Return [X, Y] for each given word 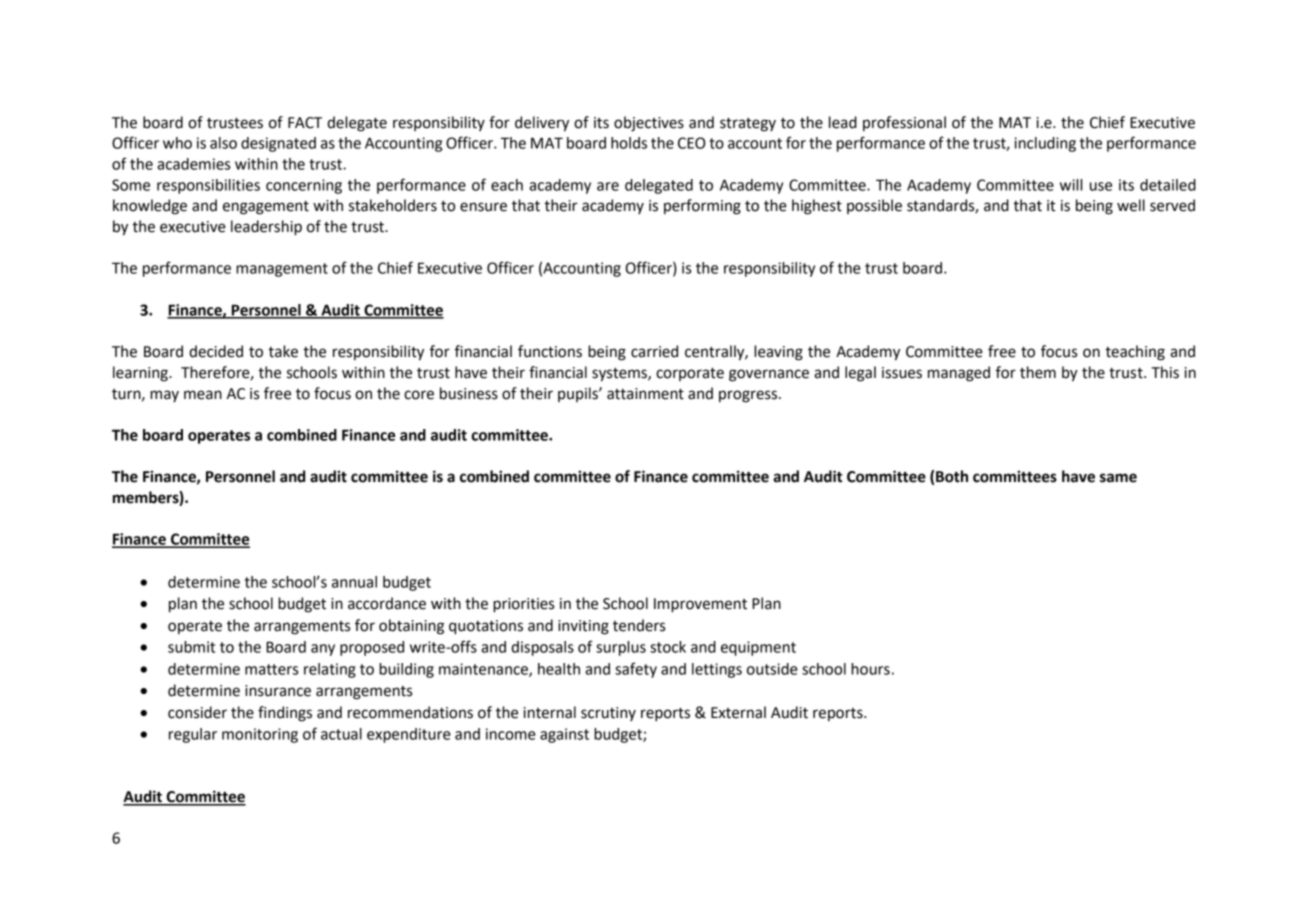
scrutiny [608, 714]
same [1118, 478]
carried [654, 351]
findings [285, 714]
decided [216, 351]
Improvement [700, 605]
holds [629, 143]
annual [354, 582]
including [1045, 144]
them [1038, 372]
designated [278, 144]
